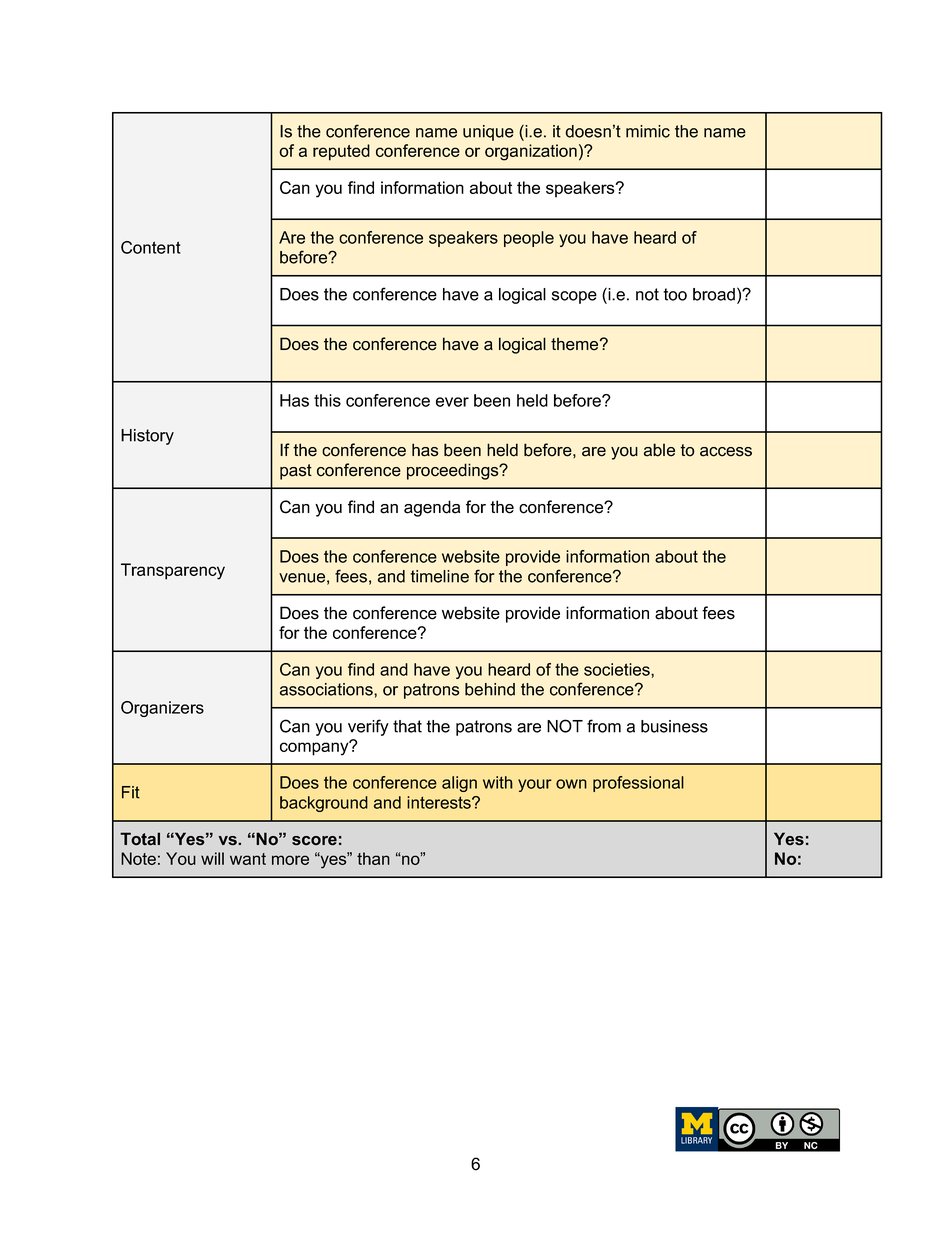  Describe the element at coordinates (488, 133) in the screenshot. I see `unique` at that location.
